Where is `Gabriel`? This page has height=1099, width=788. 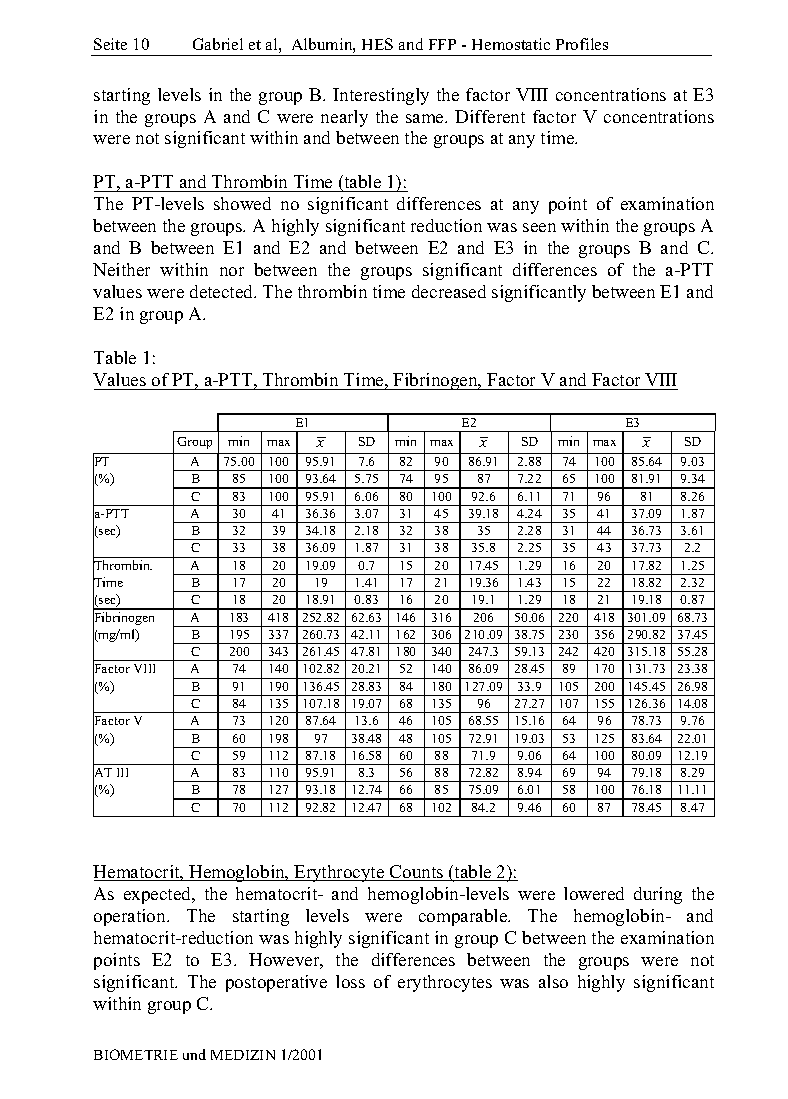 Gabriel is located at coordinates (218, 44).
